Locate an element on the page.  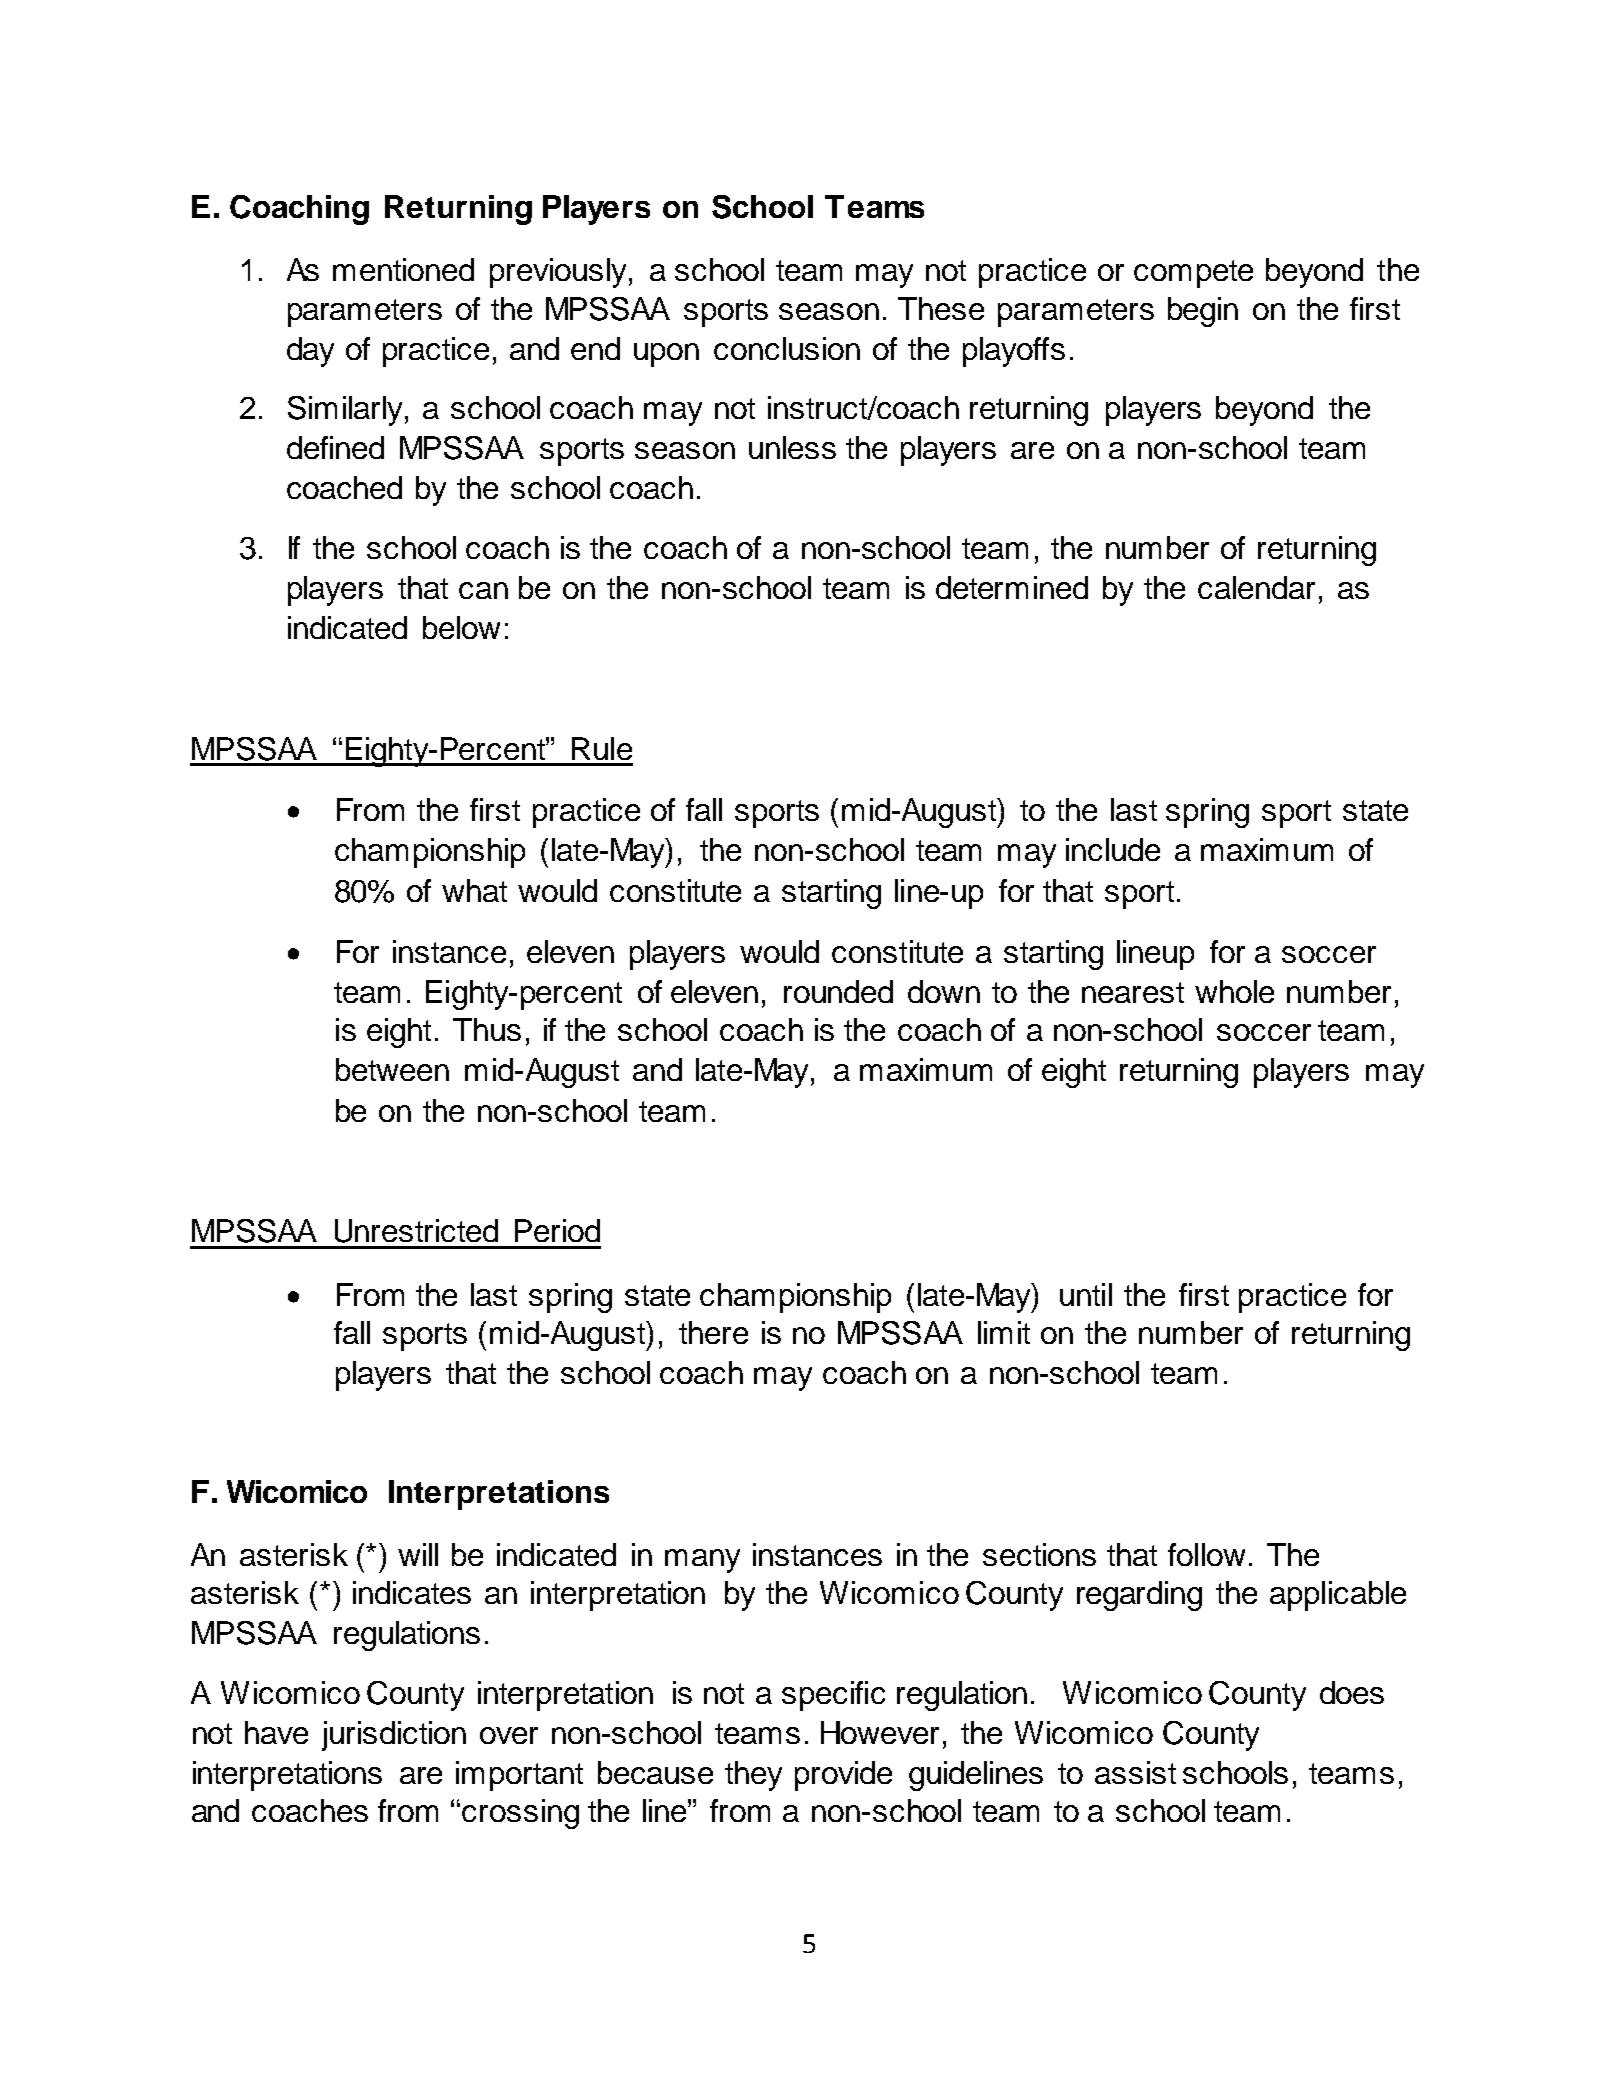
rounded is located at coordinates (838, 991).
